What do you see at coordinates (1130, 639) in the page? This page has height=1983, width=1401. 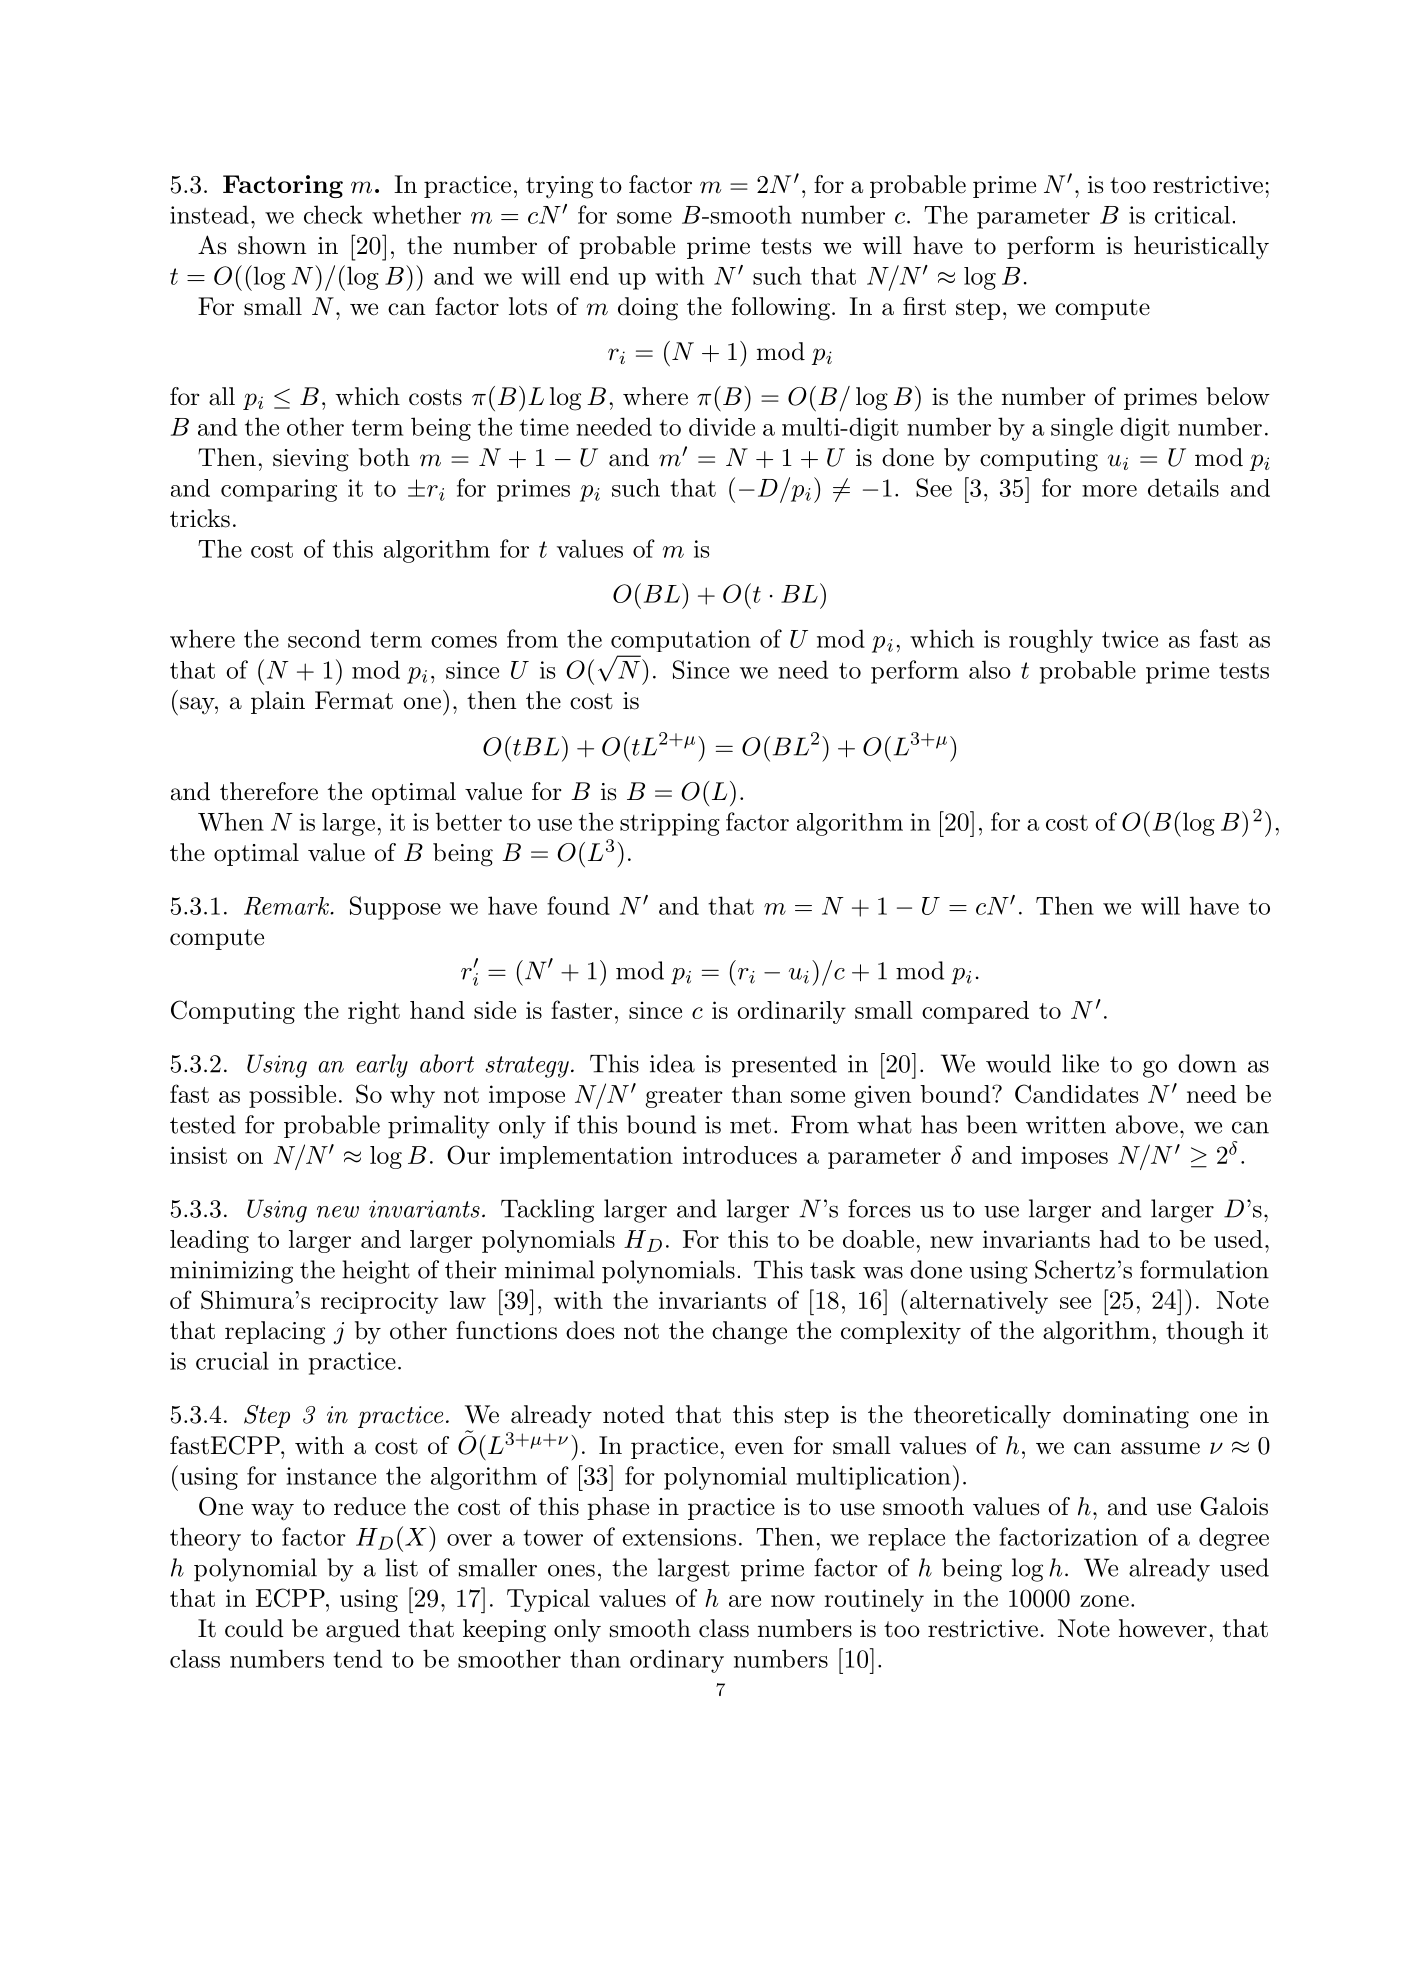 I see `twice` at bounding box center [1130, 639].
